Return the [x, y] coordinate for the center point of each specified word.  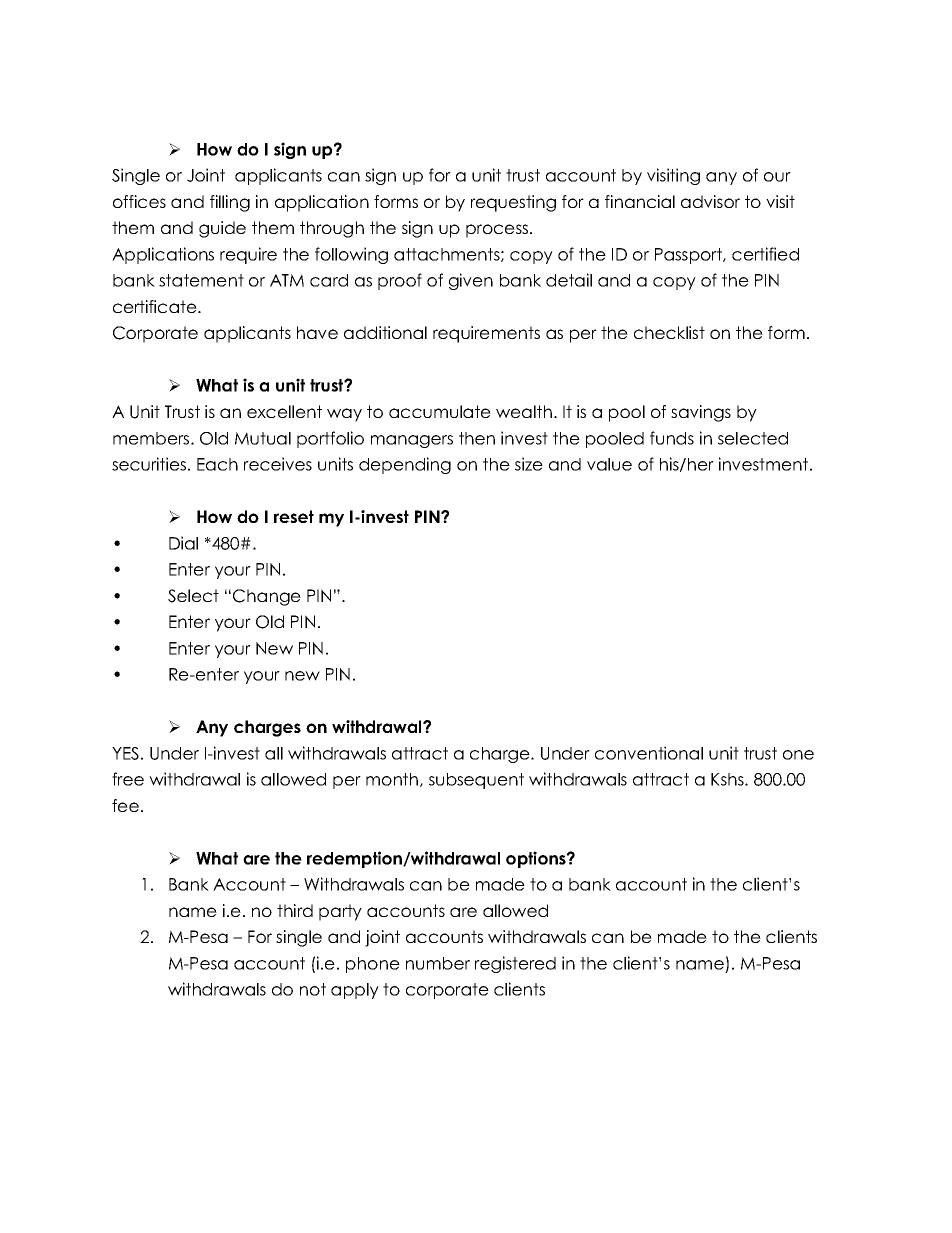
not [313, 989]
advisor [710, 201]
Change [267, 597]
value [609, 464]
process [498, 231]
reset [294, 516]
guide [222, 229]
